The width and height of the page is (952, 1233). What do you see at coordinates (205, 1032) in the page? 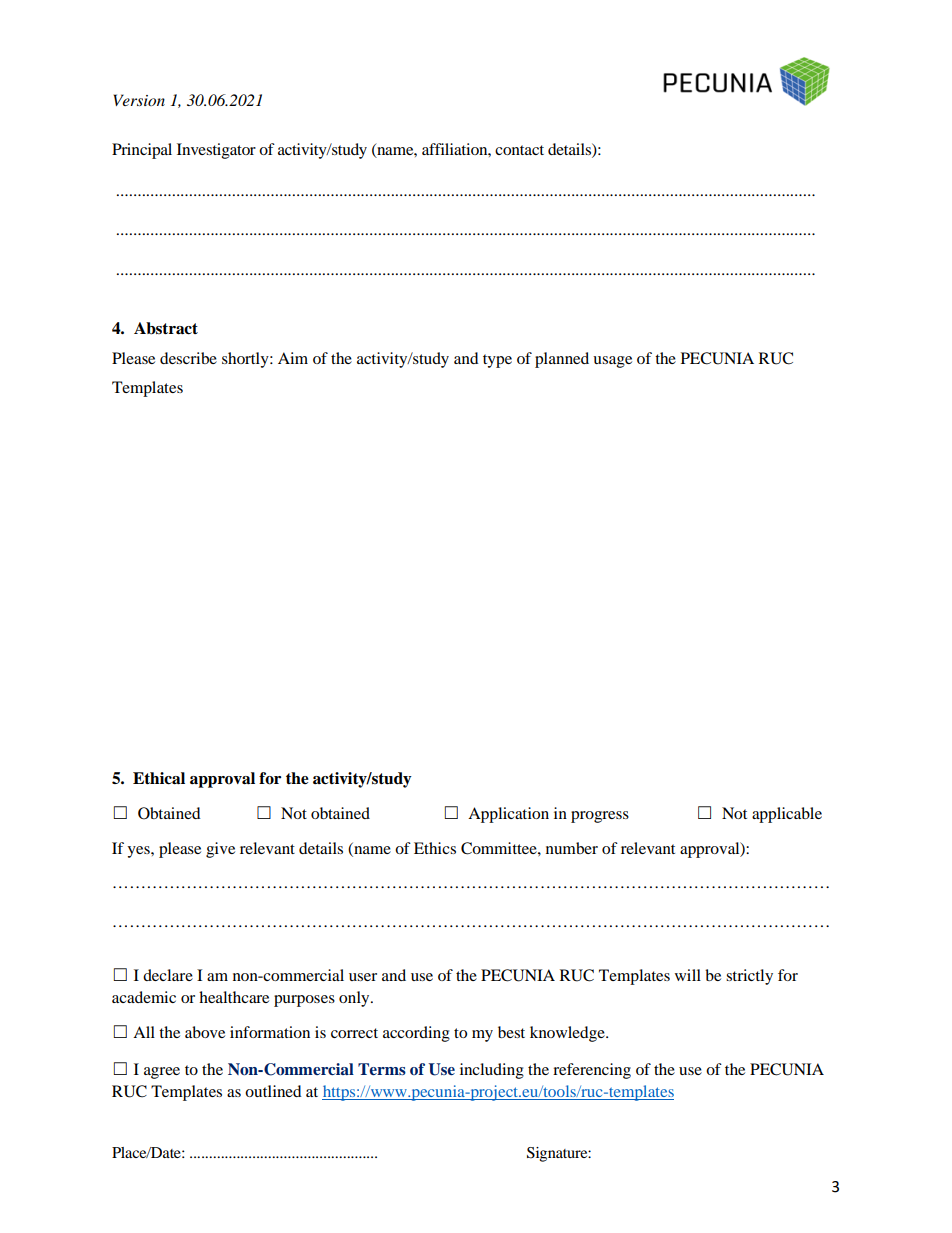
I see `above` at bounding box center [205, 1032].
